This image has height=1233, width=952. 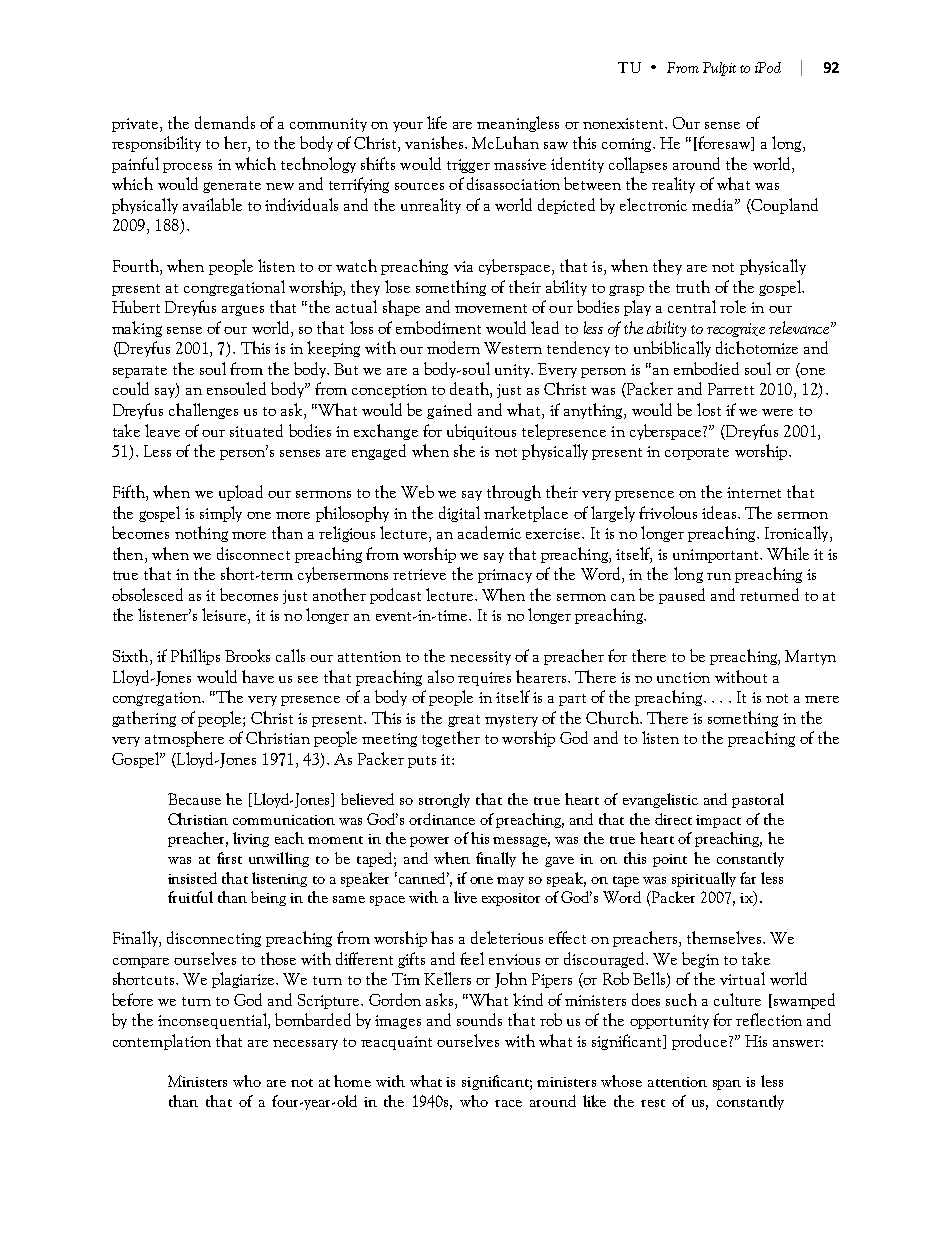 I want to click on lost, so click(x=709, y=409).
